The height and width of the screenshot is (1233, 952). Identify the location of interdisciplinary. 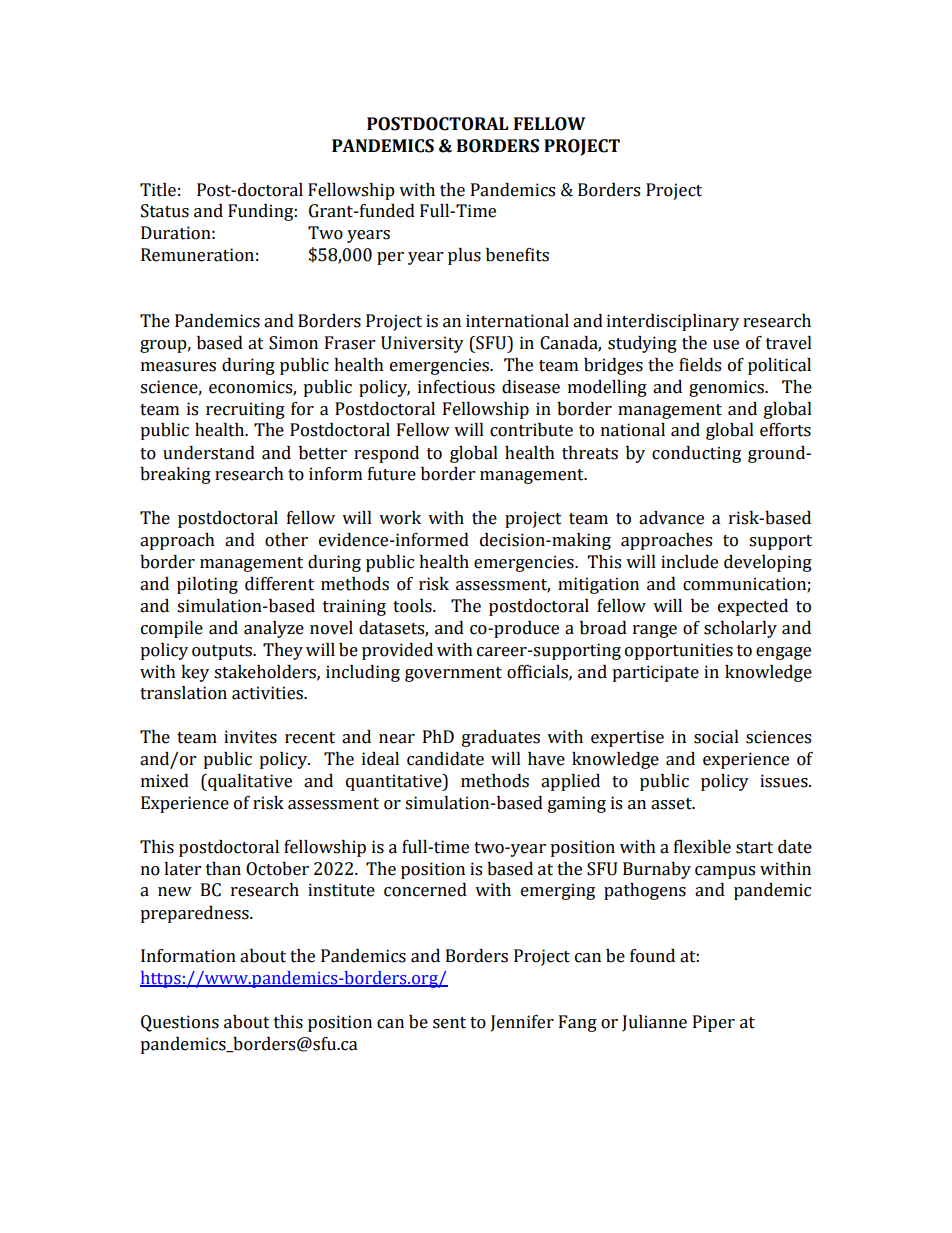
(673, 322).
